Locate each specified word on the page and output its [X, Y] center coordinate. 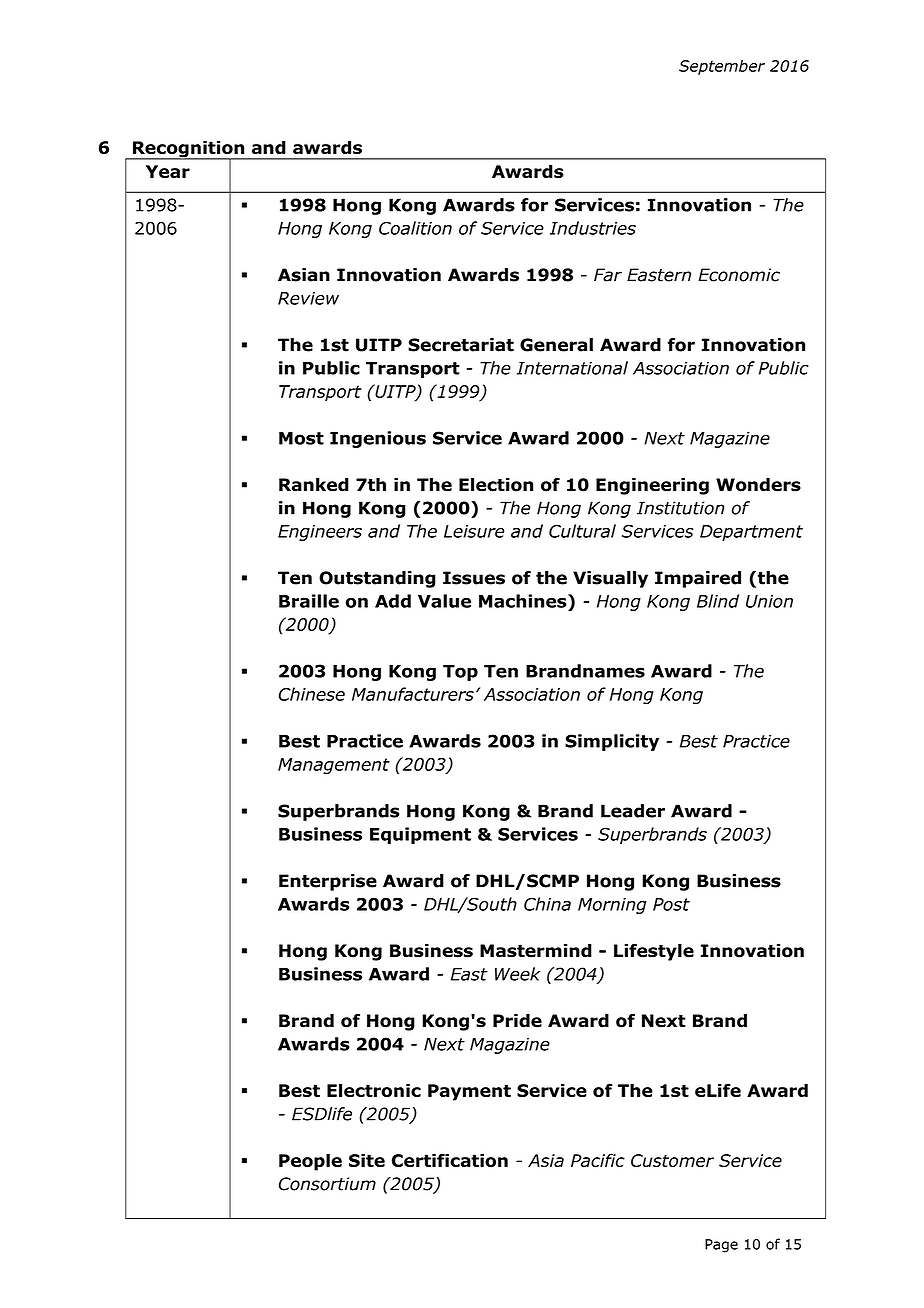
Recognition [188, 150]
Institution [680, 508]
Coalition [415, 228]
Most [301, 438]
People [310, 1162]
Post [671, 904]
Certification [450, 1160]
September [722, 67]
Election [496, 485]
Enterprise [328, 882]
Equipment [420, 835]
